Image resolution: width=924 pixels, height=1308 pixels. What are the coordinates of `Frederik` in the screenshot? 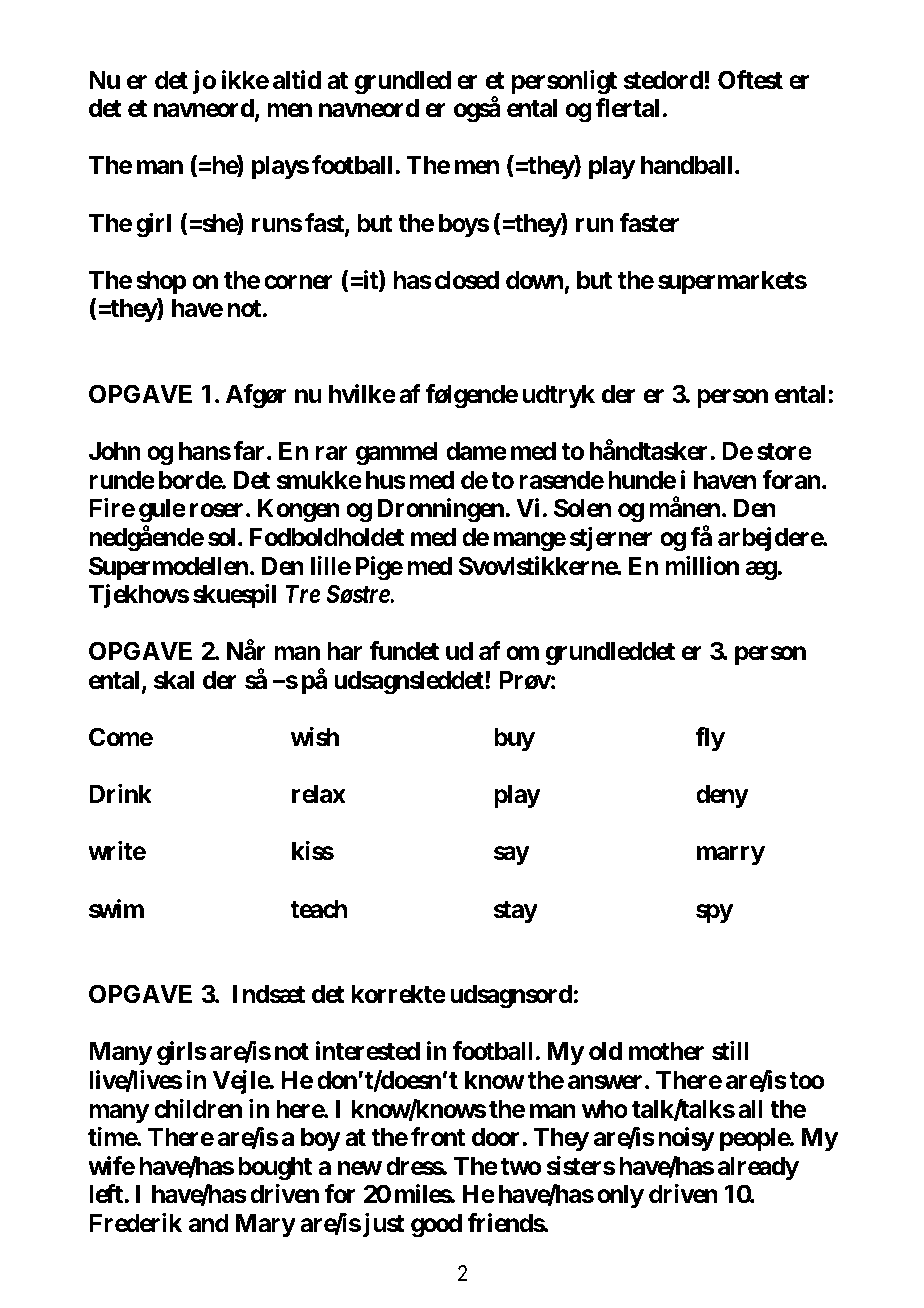 It's located at (135, 1223).
